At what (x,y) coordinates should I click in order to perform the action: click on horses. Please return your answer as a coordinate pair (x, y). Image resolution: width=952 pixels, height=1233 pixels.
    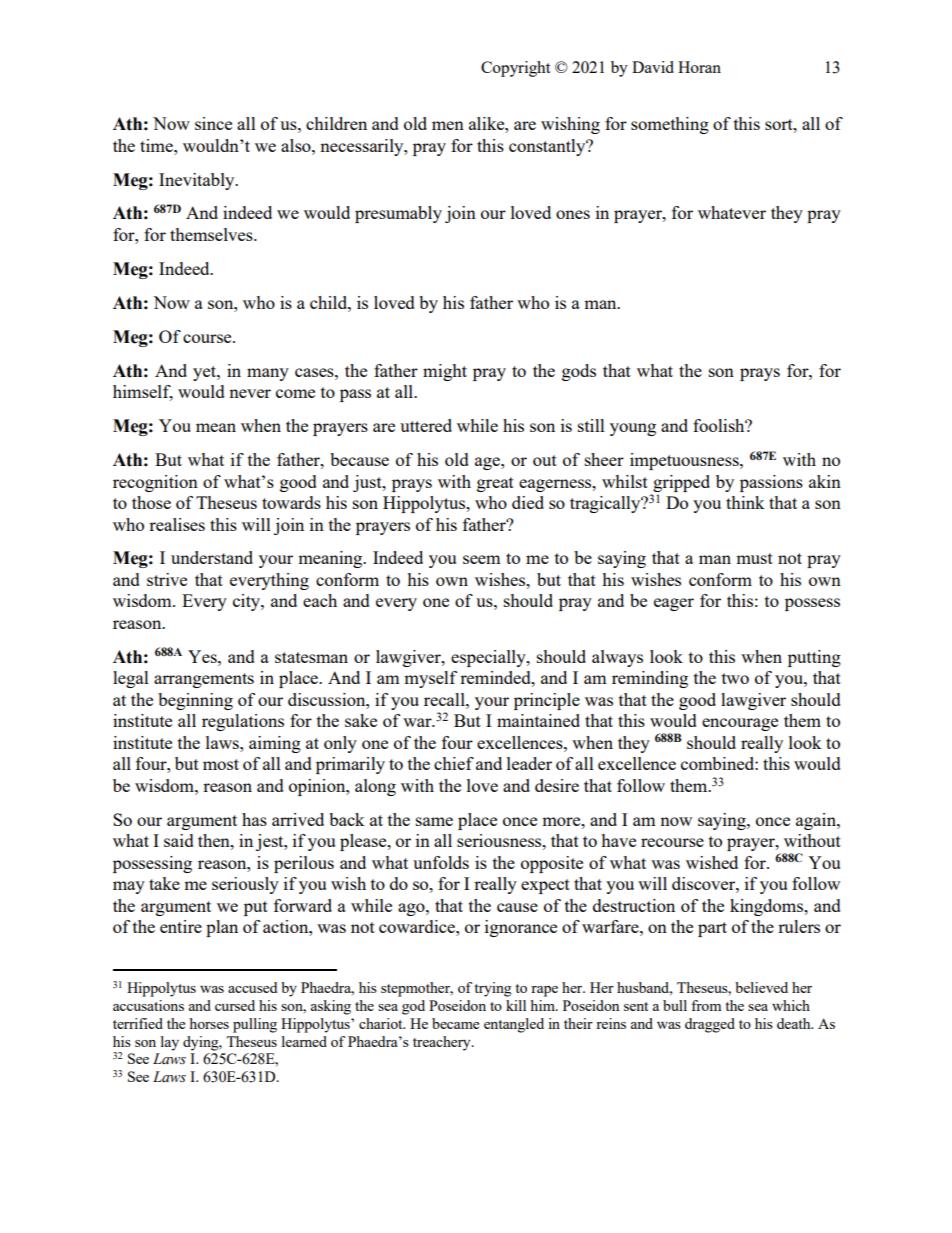
    Looking at the image, I should click on (209, 1023).
